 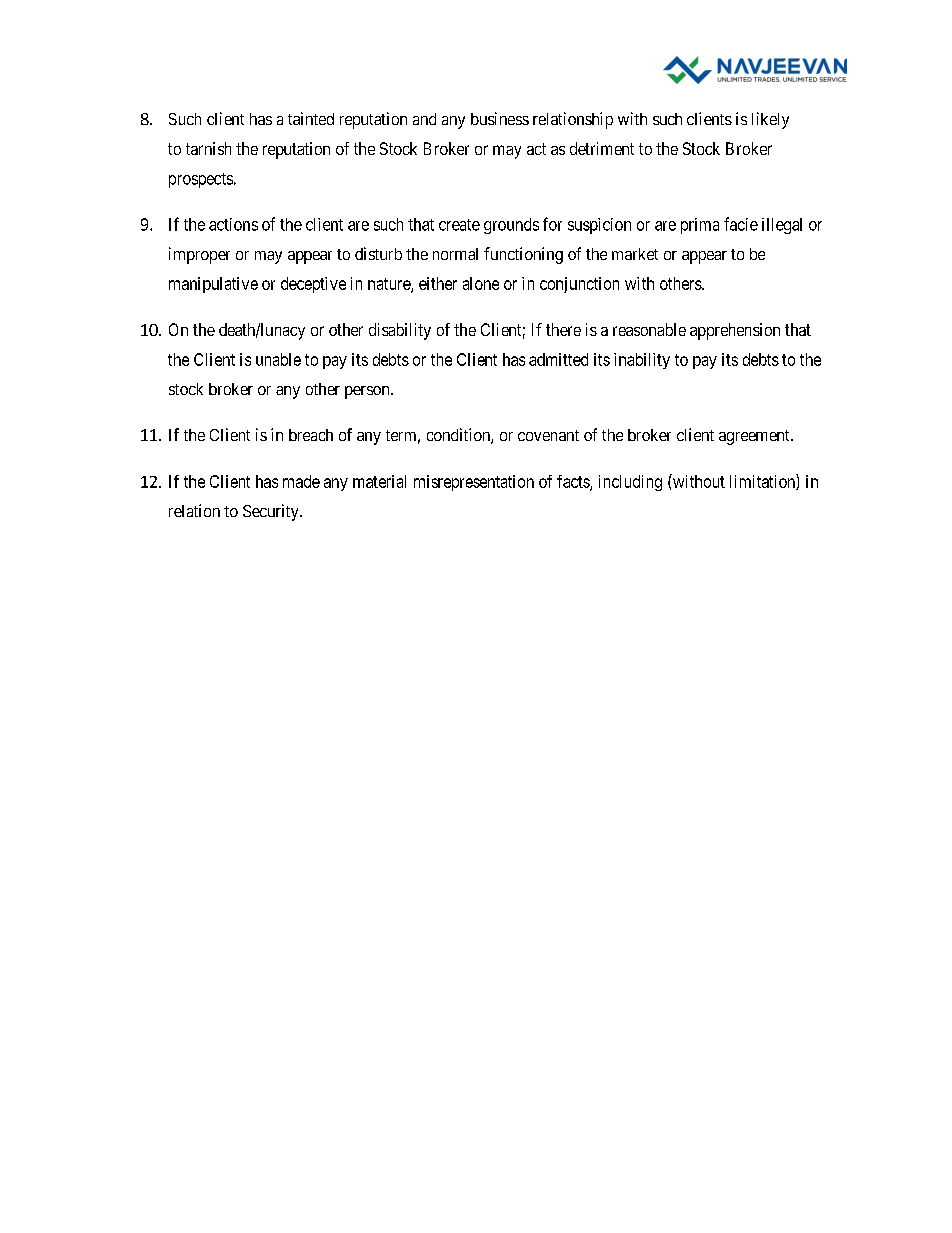 I want to click on business, so click(x=500, y=118).
